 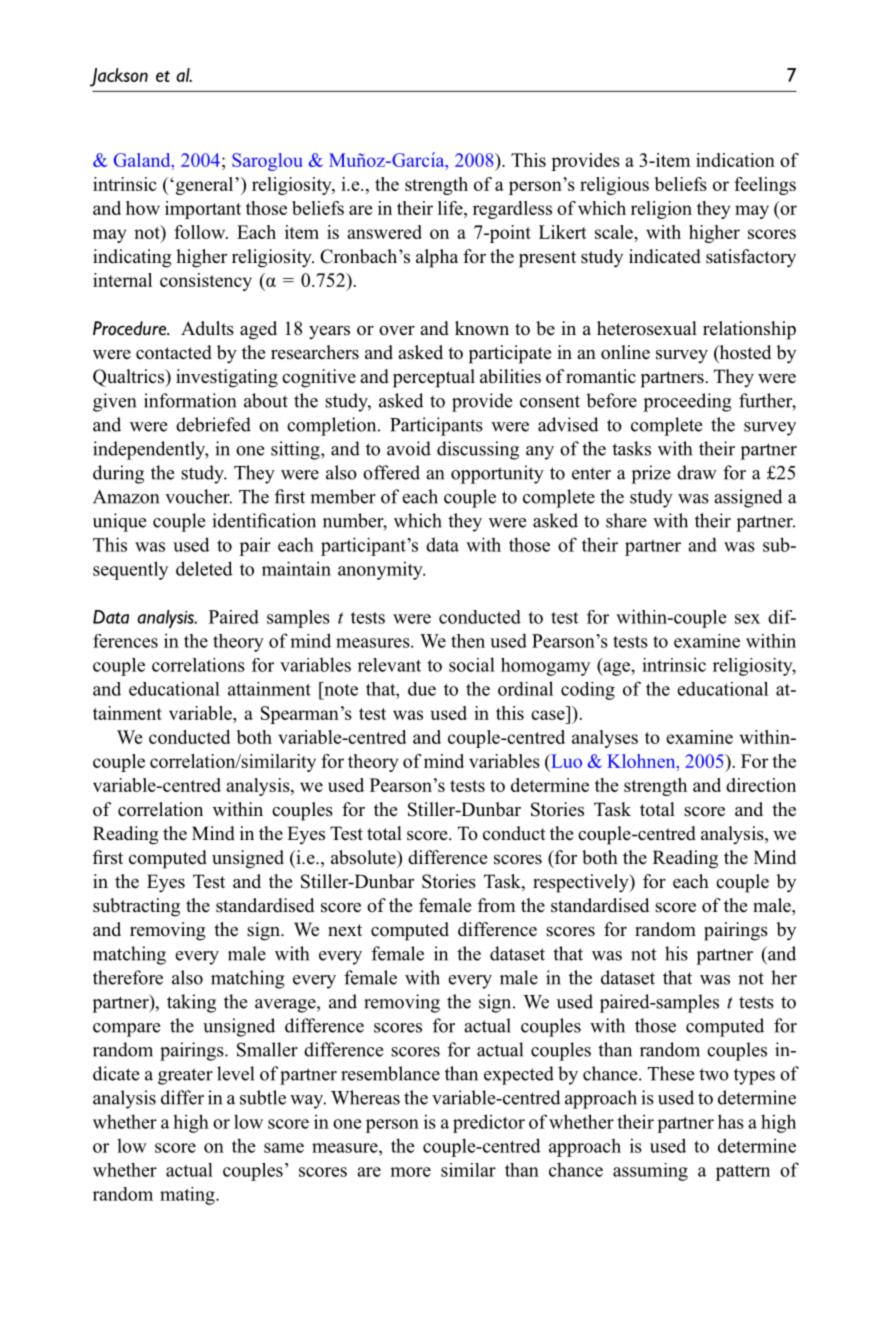 What do you see at coordinates (451, 209) in the screenshot?
I see `life` at bounding box center [451, 209].
